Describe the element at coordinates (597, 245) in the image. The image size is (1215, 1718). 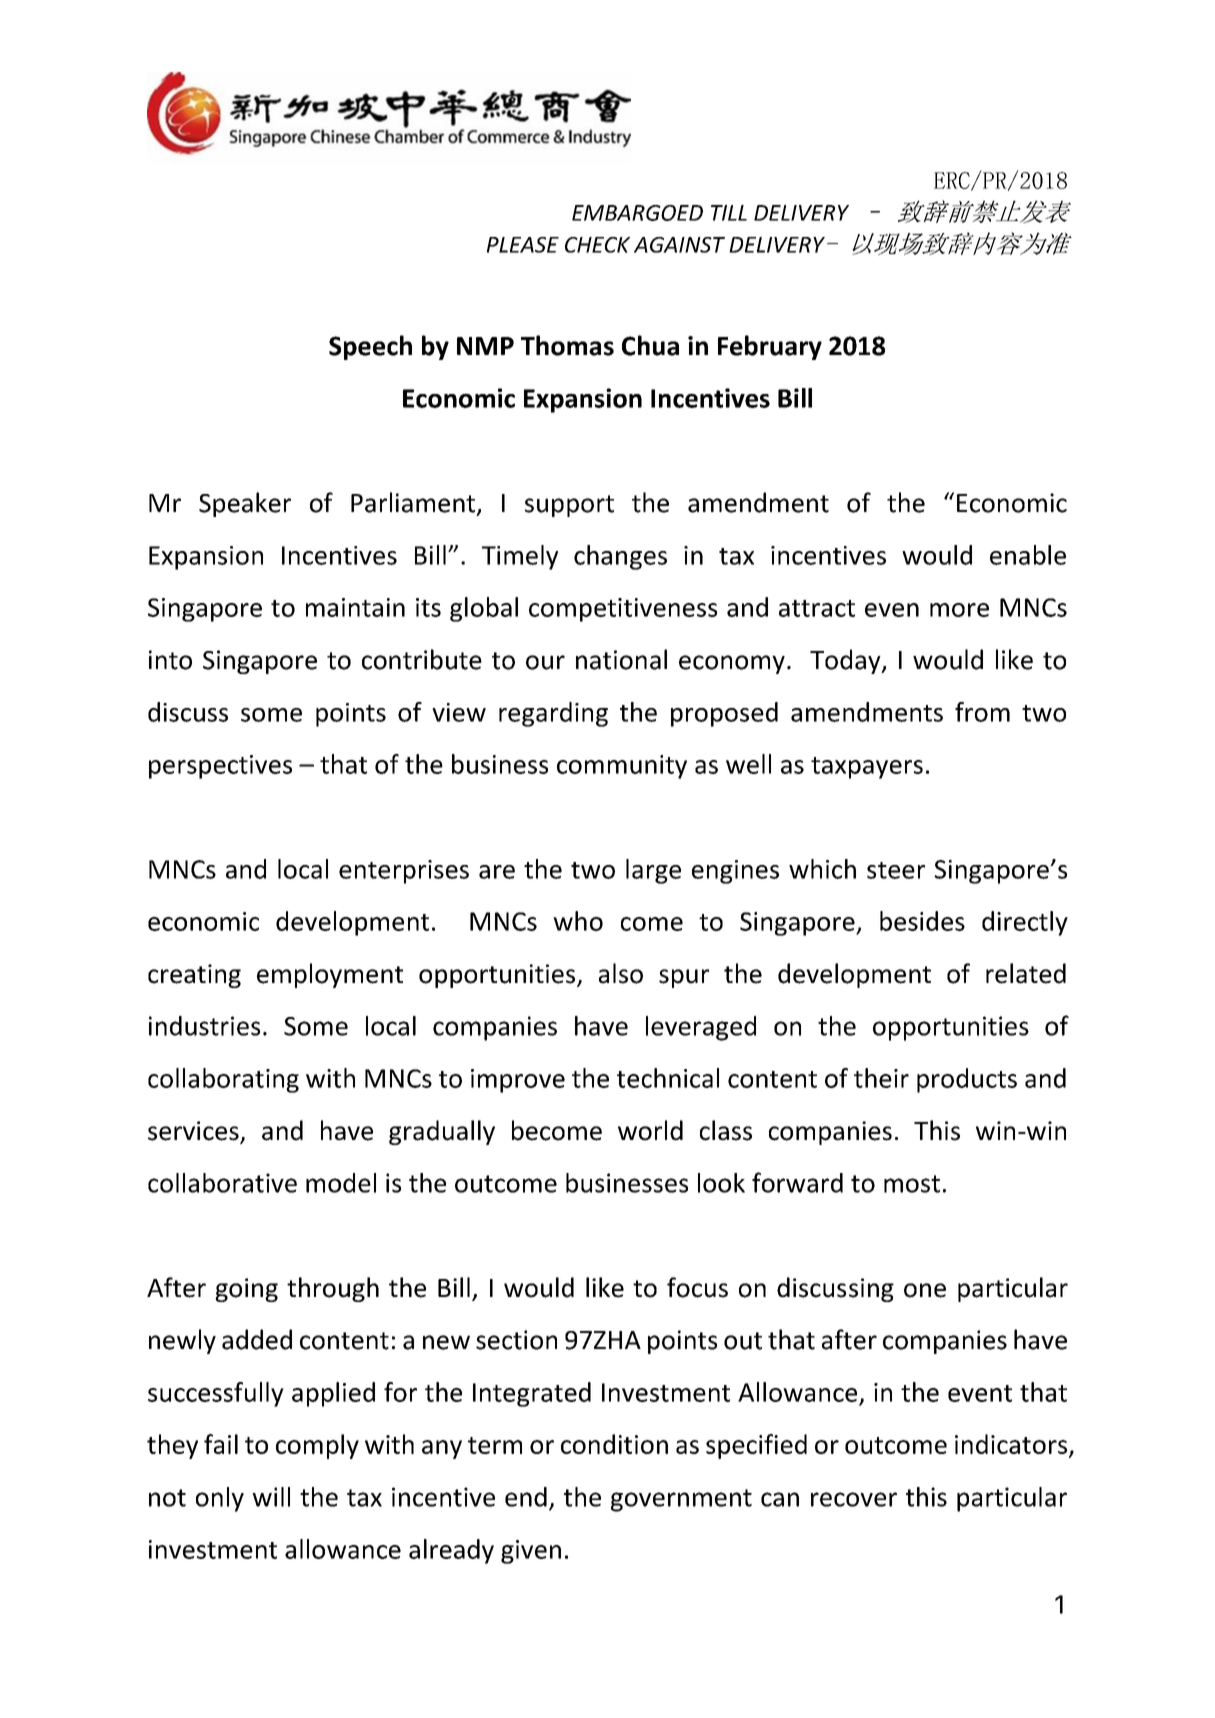
I see `CHECK` at that location.
